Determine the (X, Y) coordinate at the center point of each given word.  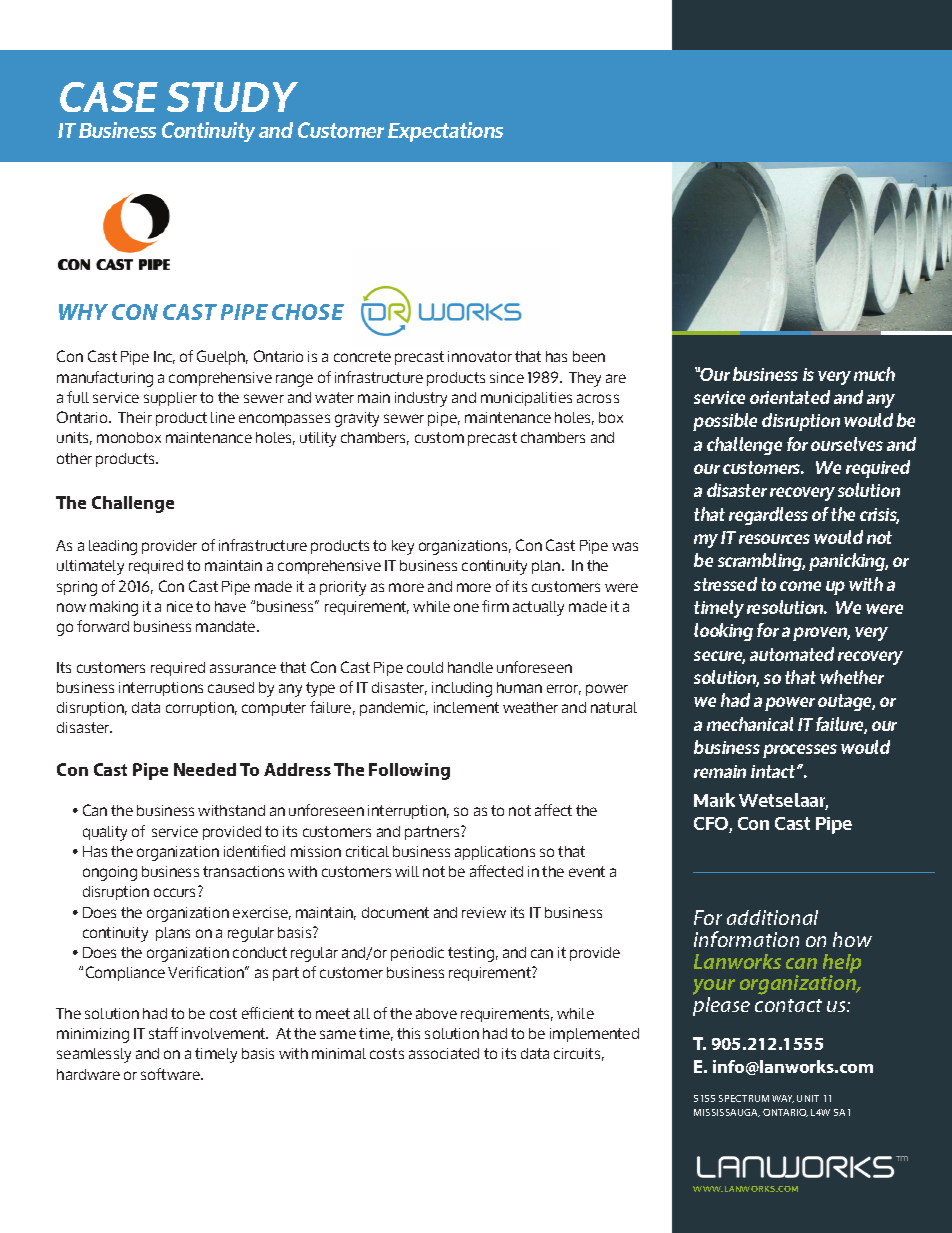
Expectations (445, 132)
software (171, 1074)
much (874, 374)
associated (444, 1053)
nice (180, 606)
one (466, 607)
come (800, 586)
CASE (109, 97)
